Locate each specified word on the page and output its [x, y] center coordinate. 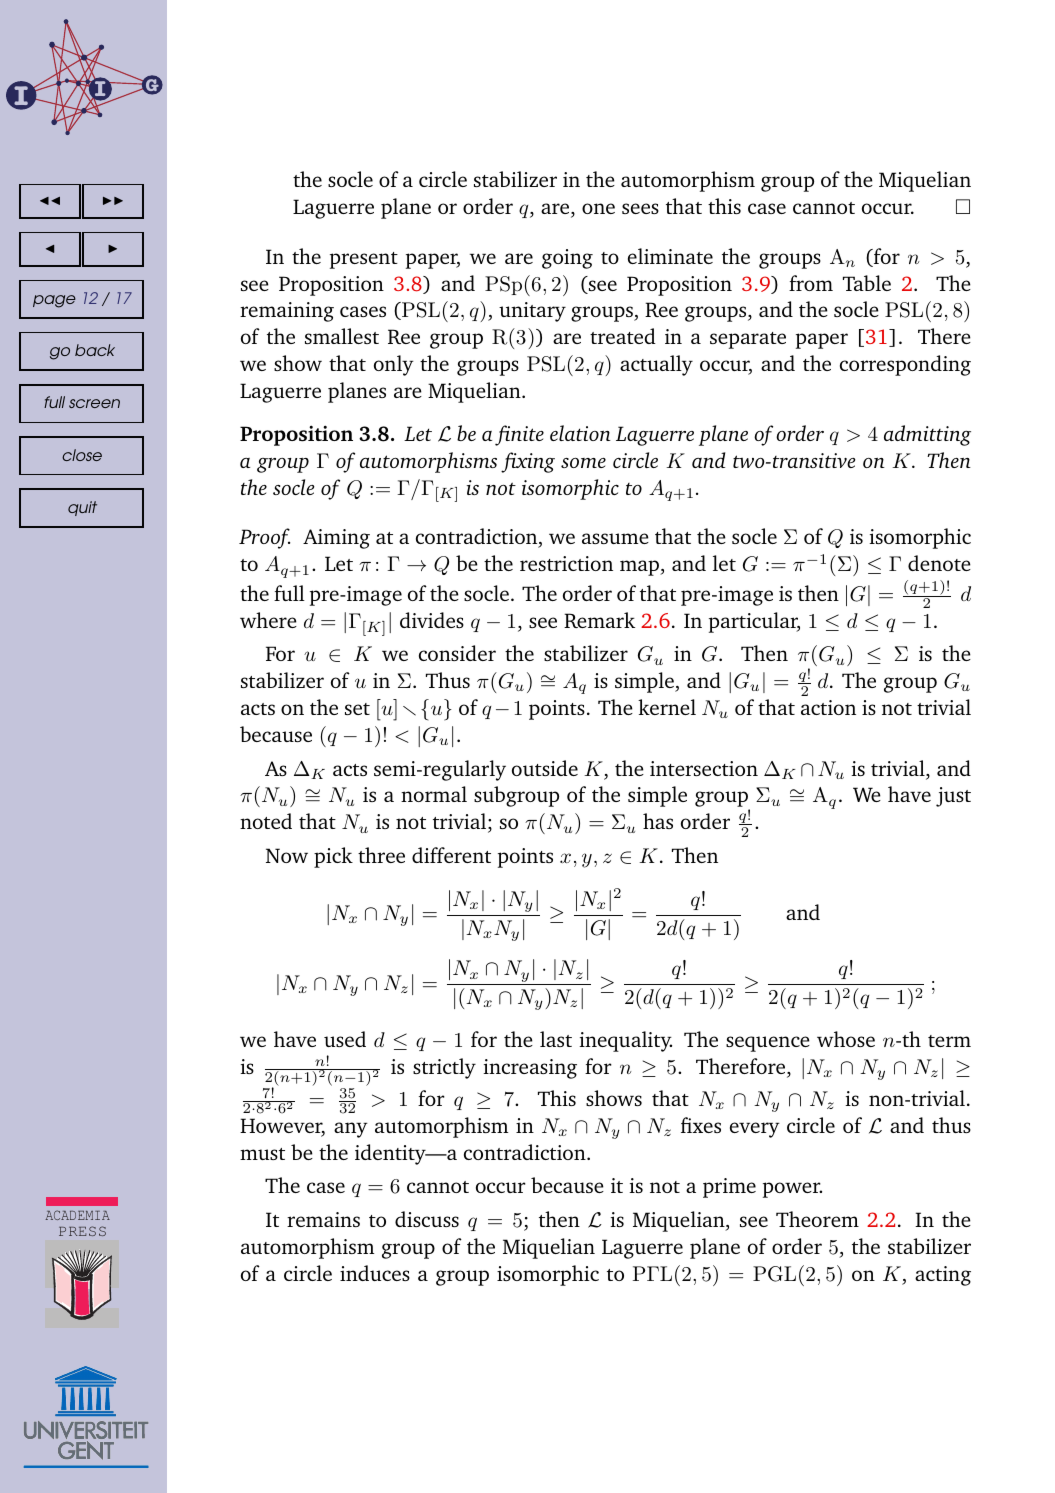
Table [867, 283]
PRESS [82, 1231]
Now [287, 855]
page [54, 301]
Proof [264, 538]
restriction [566, 563]
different [451, 855]
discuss [427, 1219]
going [567, 259]
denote [939, 563]
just [953, 797]
